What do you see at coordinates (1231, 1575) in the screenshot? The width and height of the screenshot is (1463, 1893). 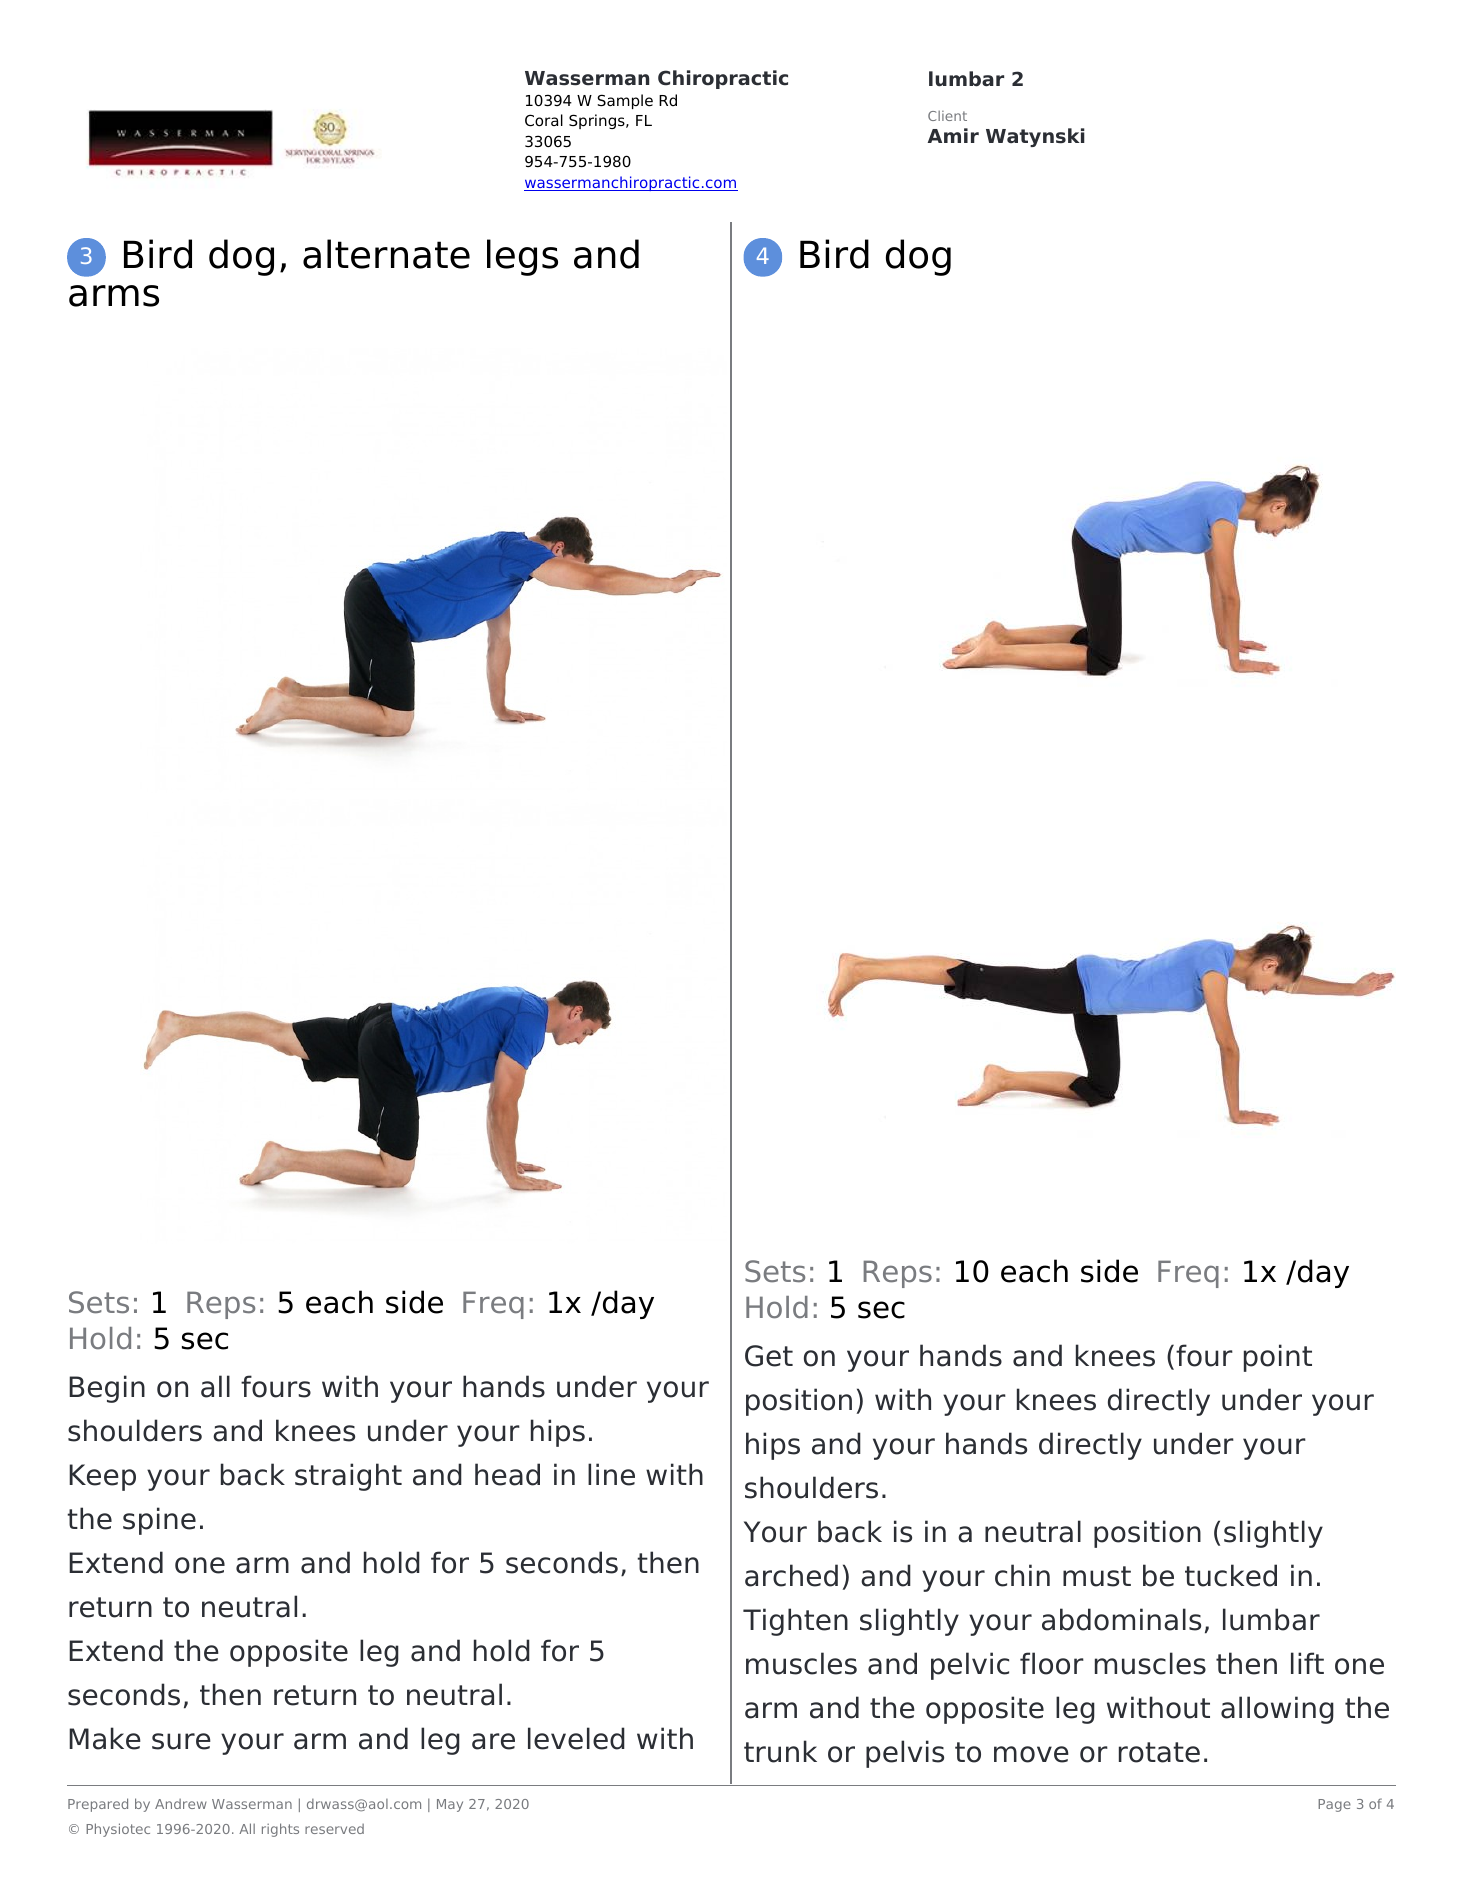 I see `tucked` at bounding box center [1231, 1575].
